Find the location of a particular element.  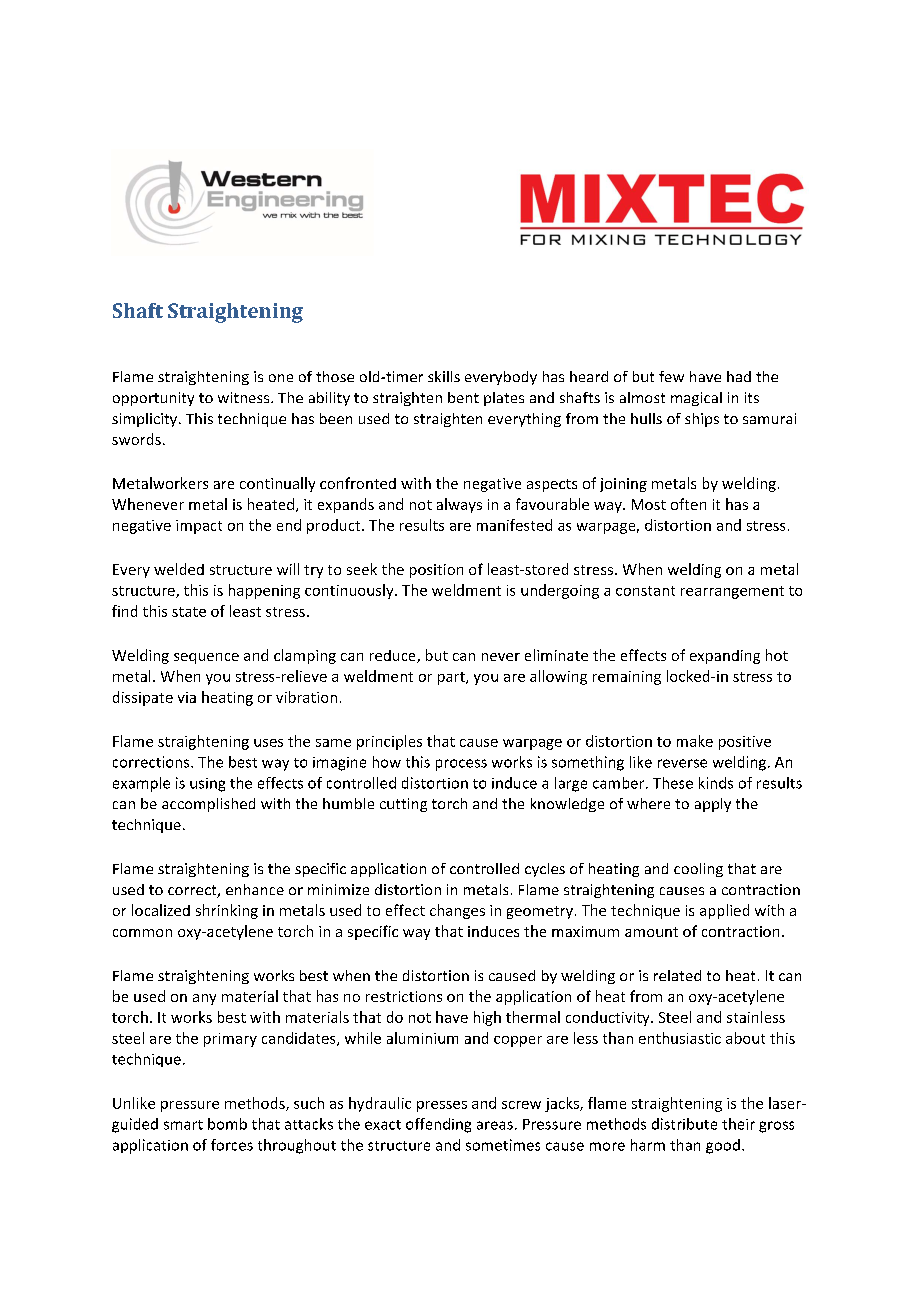

changes is located at coordinates (457, 911).
